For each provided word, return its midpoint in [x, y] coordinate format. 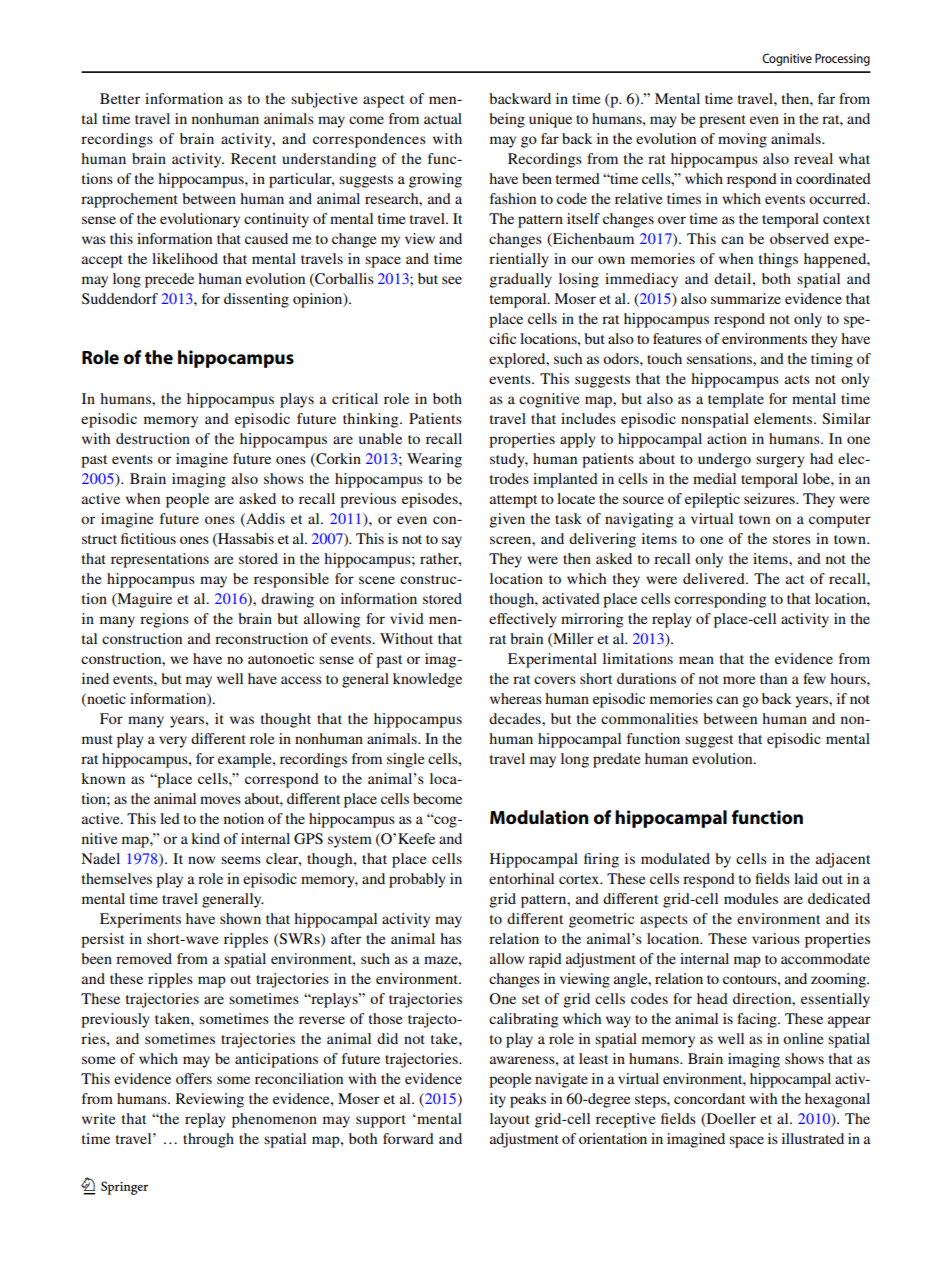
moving [742, 140]
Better [120, 98]
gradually [520, 280]
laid [806, 878]
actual [443, 118]
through [208, 1140]
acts [797, 379]
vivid [407, 618]
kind [205, 838]
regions [164, 620]
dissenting [256, 300]
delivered [715, 578]
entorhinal [521, 878]
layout [510, 1120]
